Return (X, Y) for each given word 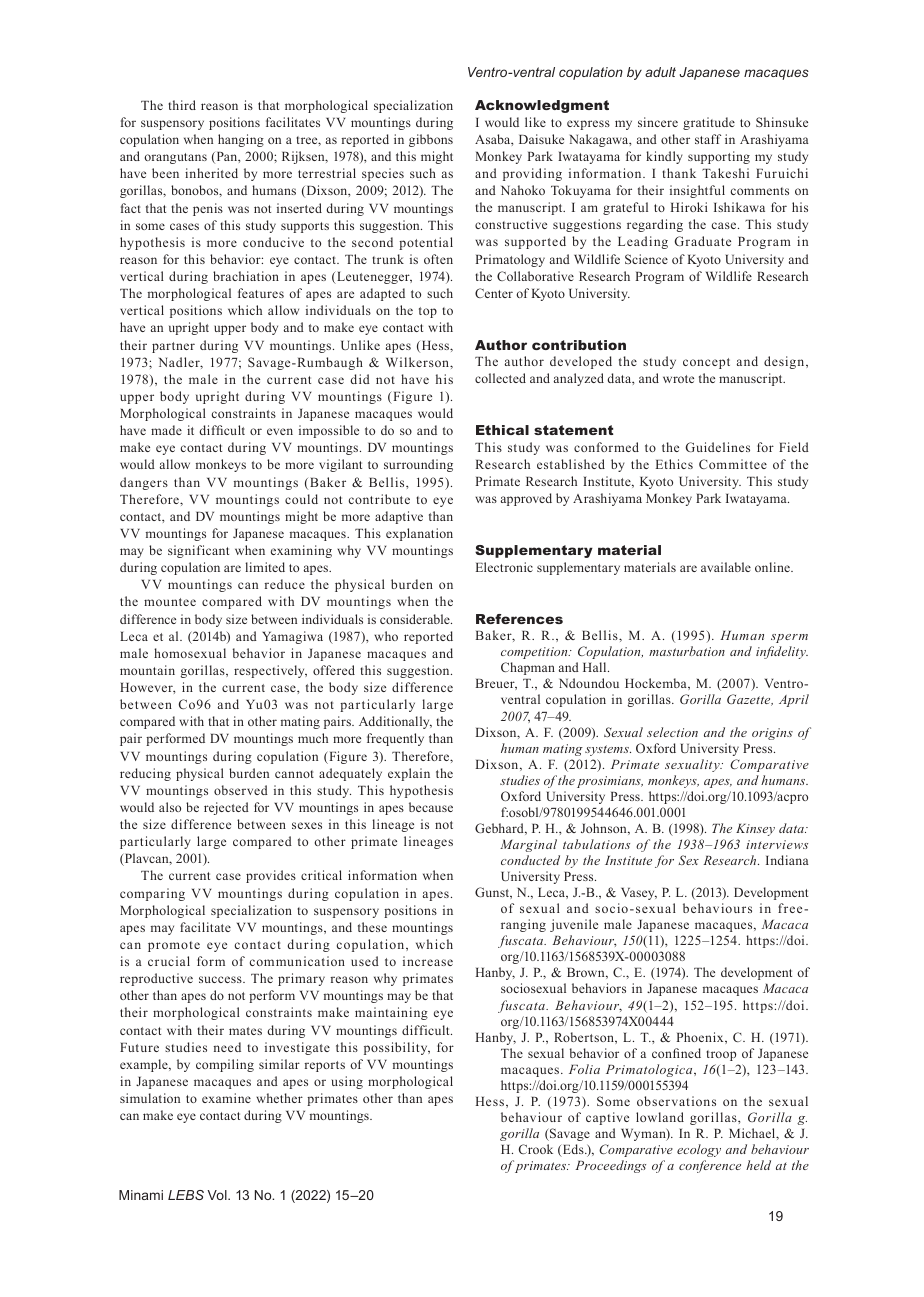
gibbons (431, 140)
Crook (536, 1149)
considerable (416, 619)
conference (710, 1166)
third (182, 105)
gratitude (709, 123)
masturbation (687, 651)
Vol (218, 1195)
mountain (147, 670)
